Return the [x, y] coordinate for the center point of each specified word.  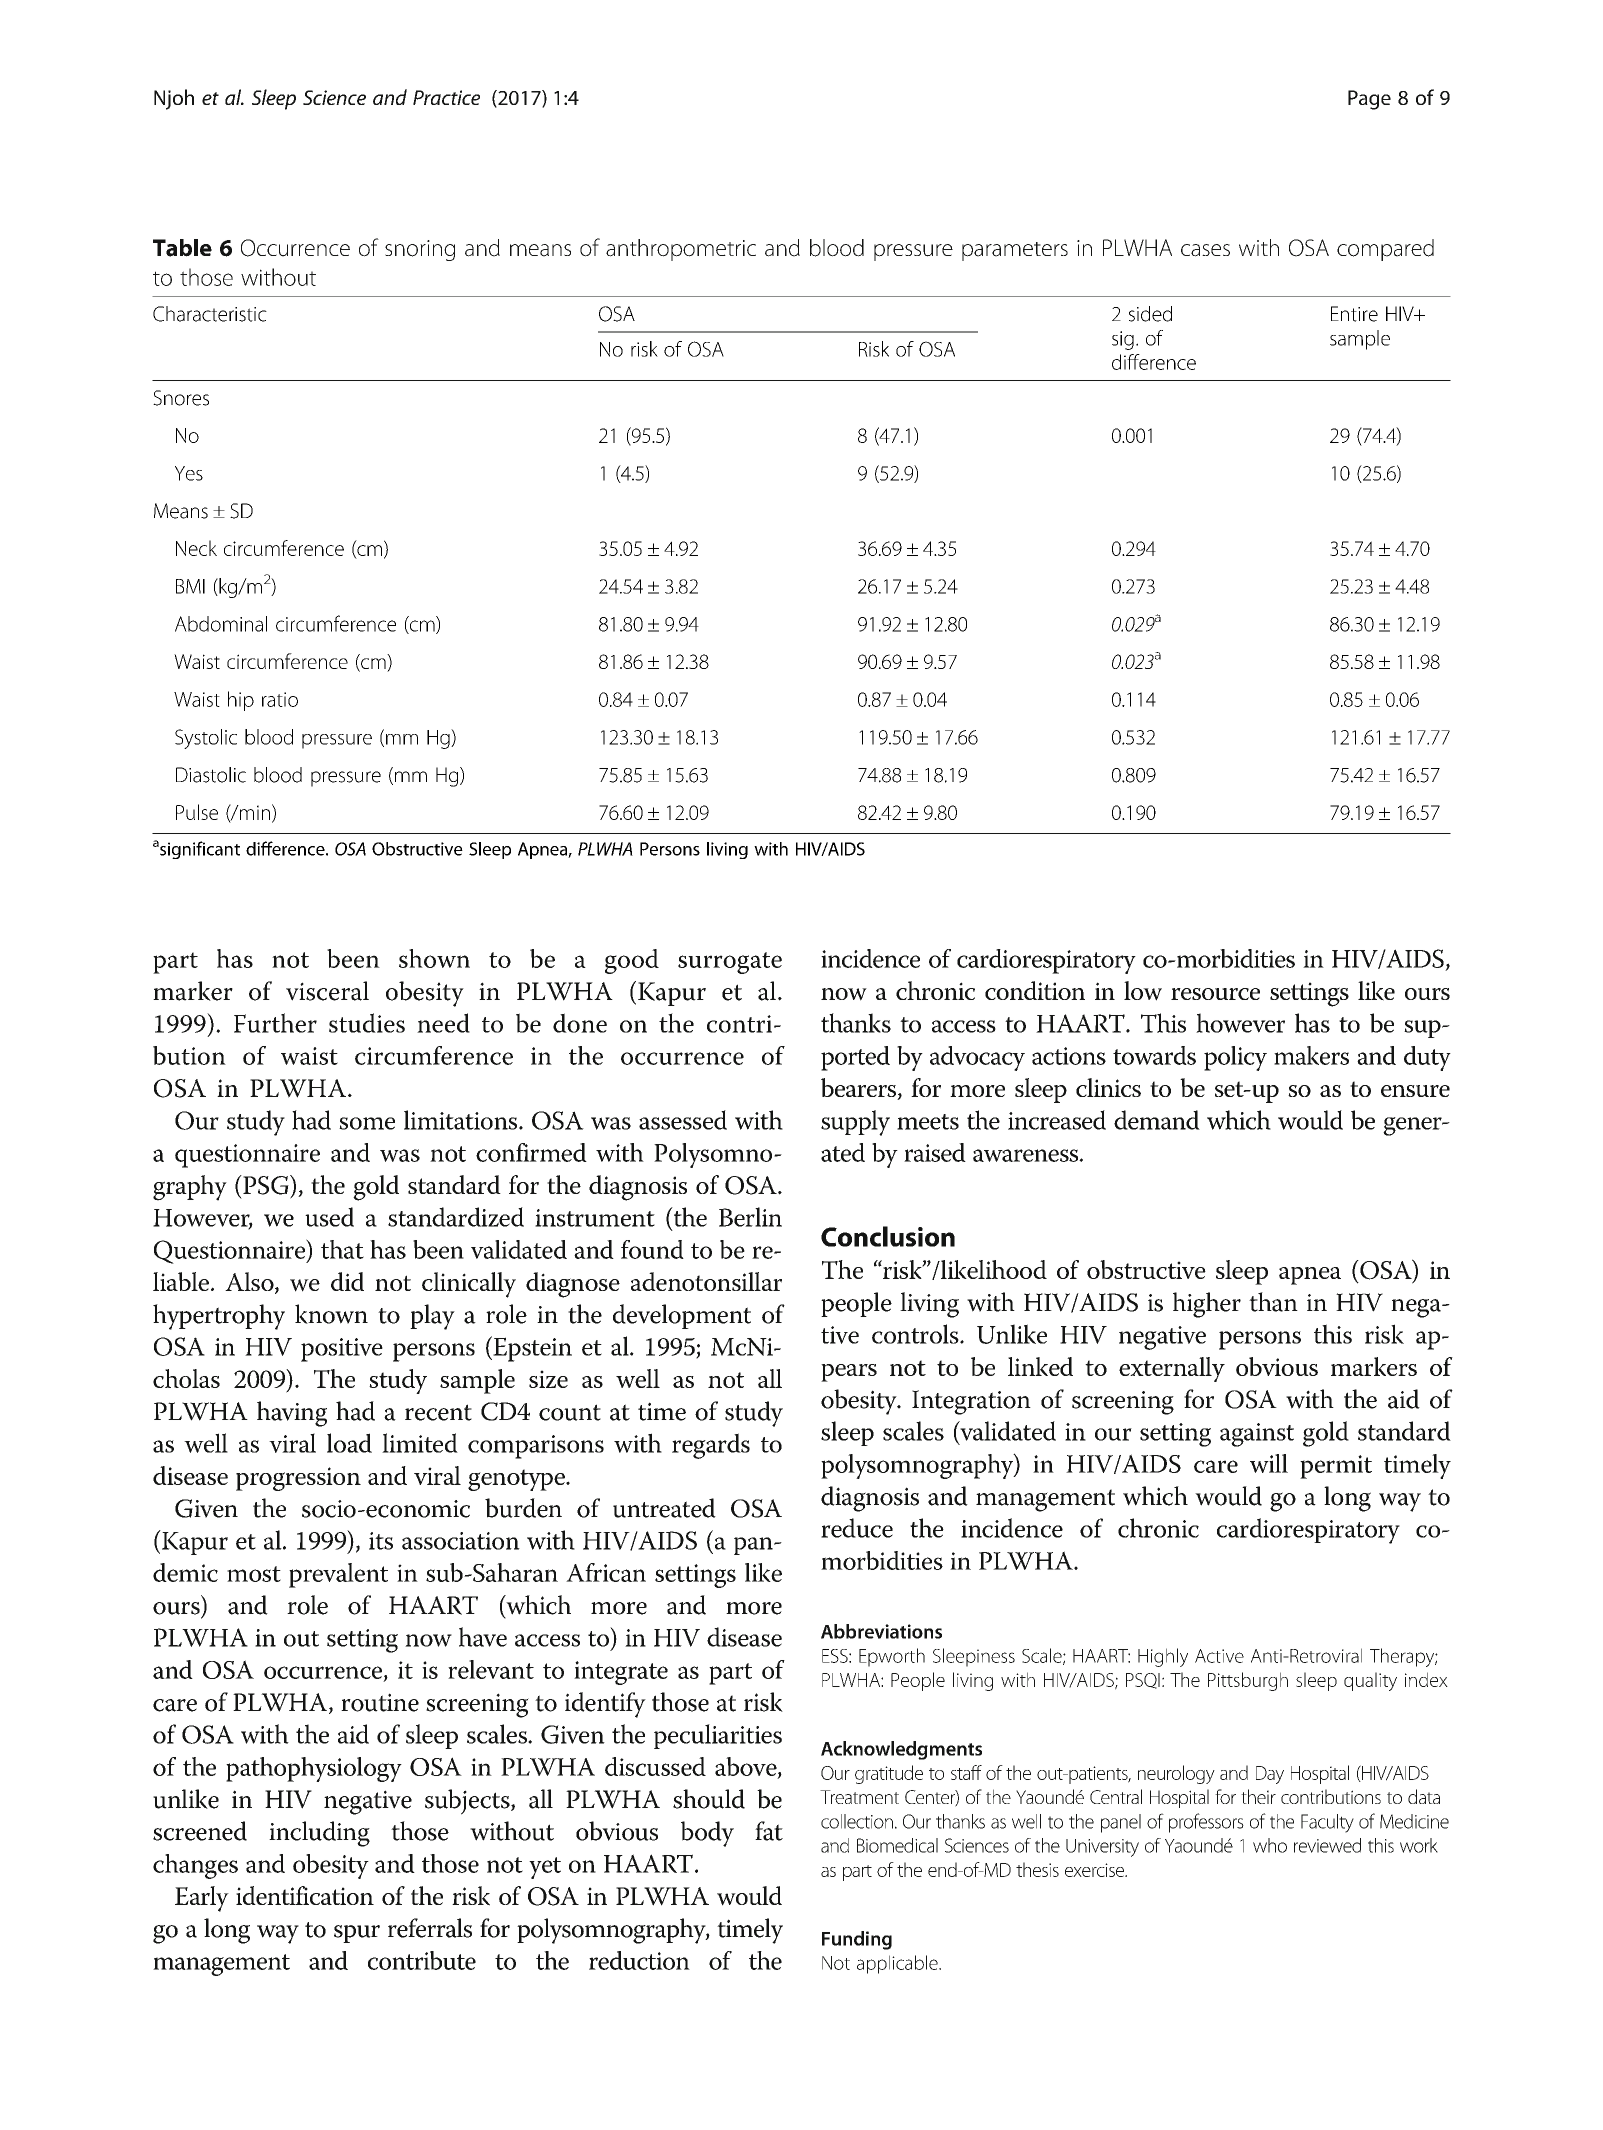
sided [1150, 314]
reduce [857, 1528]
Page [1369, 100]
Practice [446, 97]
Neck [196, 548]
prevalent [338, 1575]
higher [1207, 1305]
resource [1215, 994]
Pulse [197, 812]
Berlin [750, 1217]
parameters [1015, 251]
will [1269, 1463]
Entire [1354, 314]
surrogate [730, 963]
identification [305, 1895]
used [329, 1217]
